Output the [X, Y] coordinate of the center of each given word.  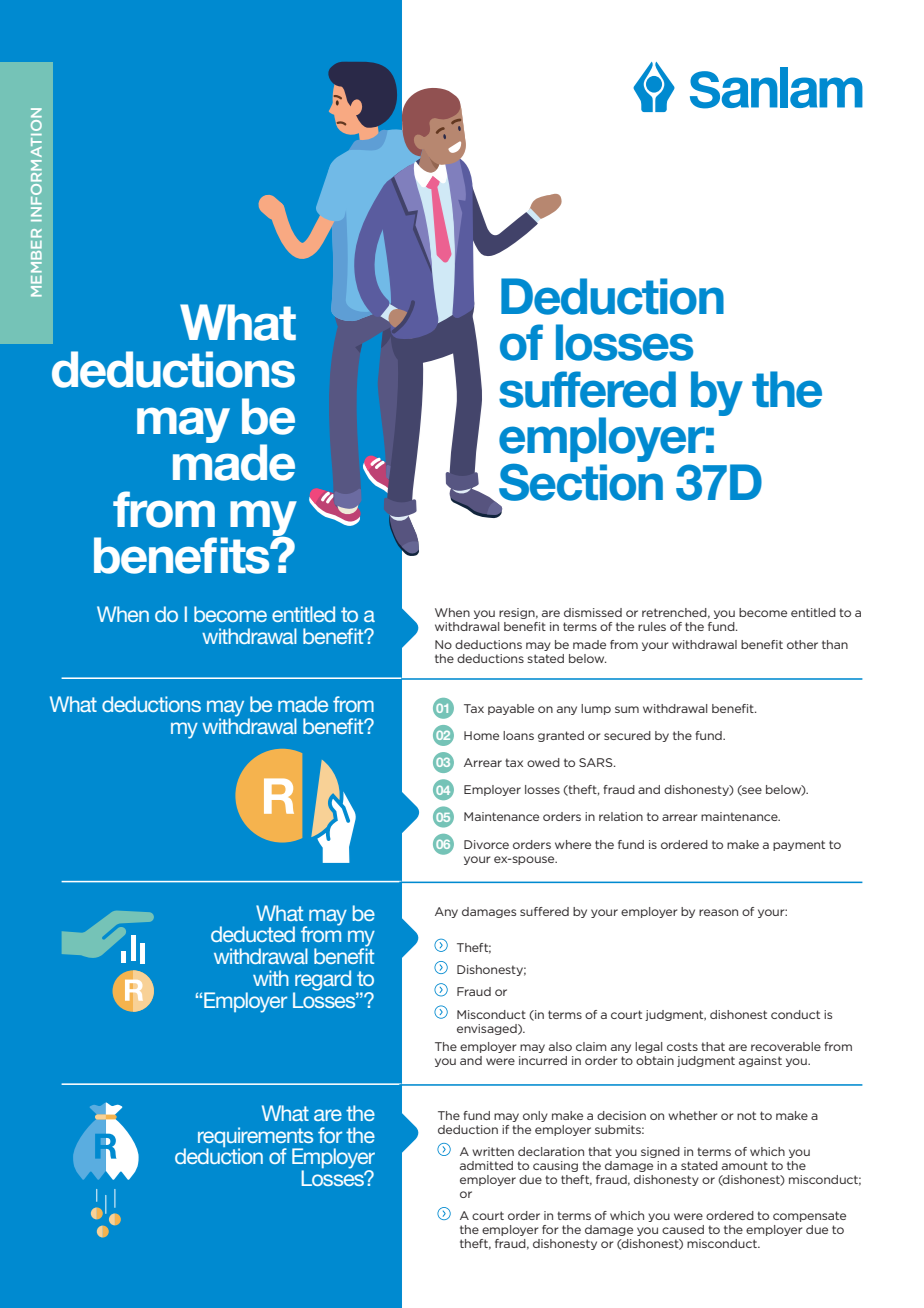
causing [555, 1166]
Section [581, 481]
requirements [255, 1138]
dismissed [593, 612]
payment [799, 845]
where [573, 844]
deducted [253, 934]
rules [652, 626]
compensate [809, 1216]
